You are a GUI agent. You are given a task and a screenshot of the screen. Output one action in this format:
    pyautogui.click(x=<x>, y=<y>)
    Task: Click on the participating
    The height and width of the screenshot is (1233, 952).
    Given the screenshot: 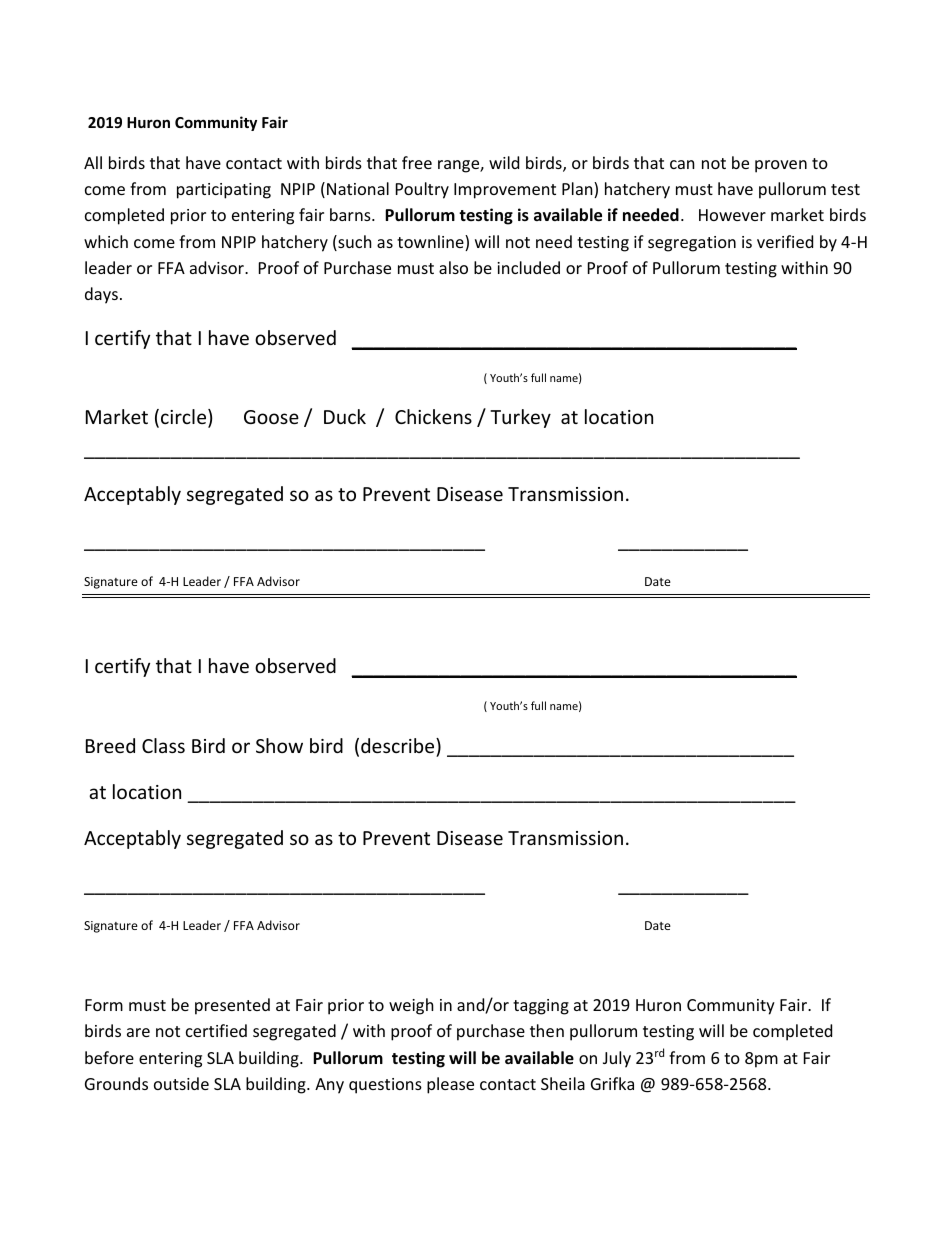 What is the action you would take?
    pyautogui.click(x=224, y=191)
